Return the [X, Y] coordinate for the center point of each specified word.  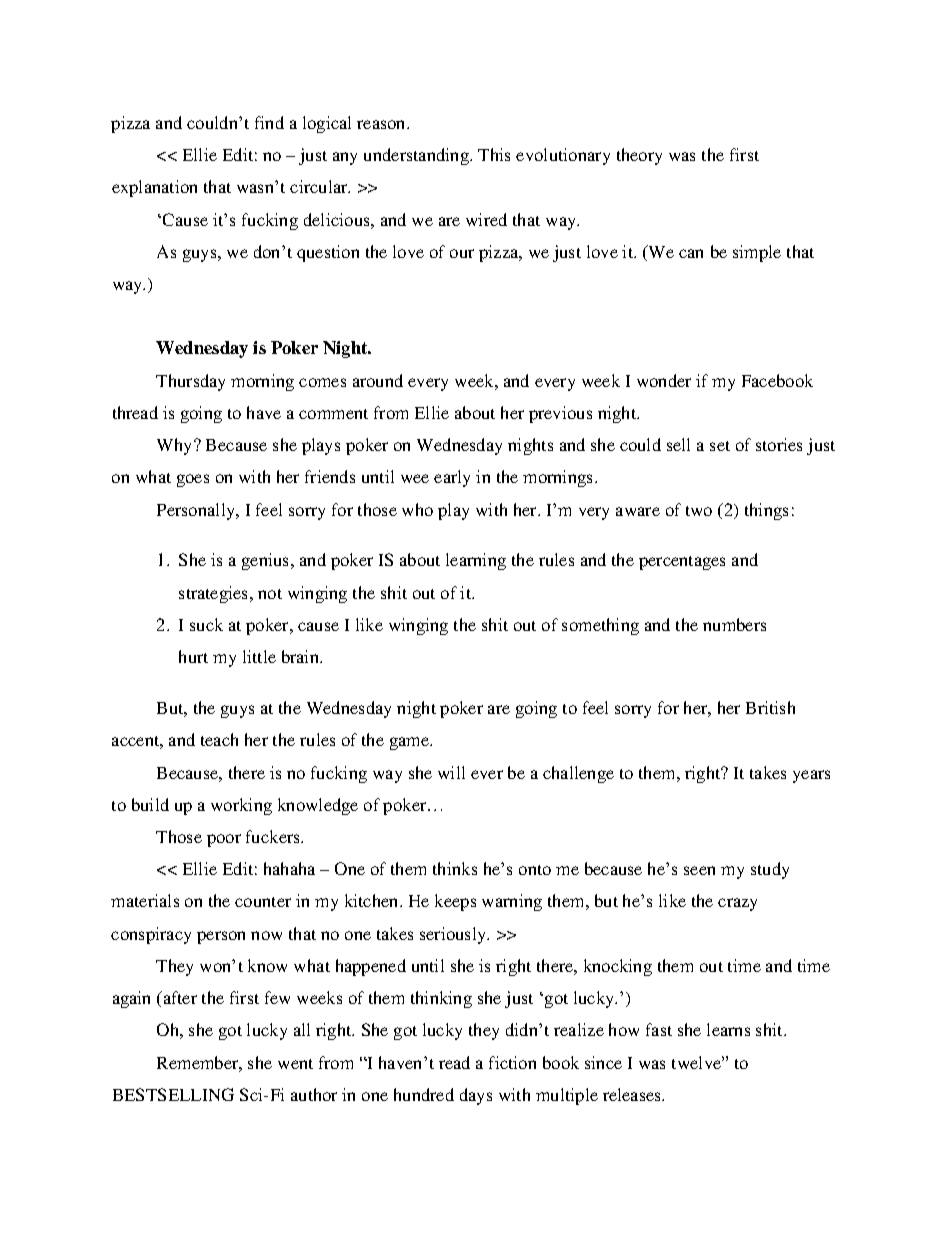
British [770, 707]
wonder [664, 380]
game [411, 743]
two [699, 511]
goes [193, 480]
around [378, 380]
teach [219, 739]
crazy [737, 904]
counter [263, 902]
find [269, 122]
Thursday [190, 382]
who [417, 509]
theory [639, 156]
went [295, 1064]
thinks [455, 868]
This [494, 154]
